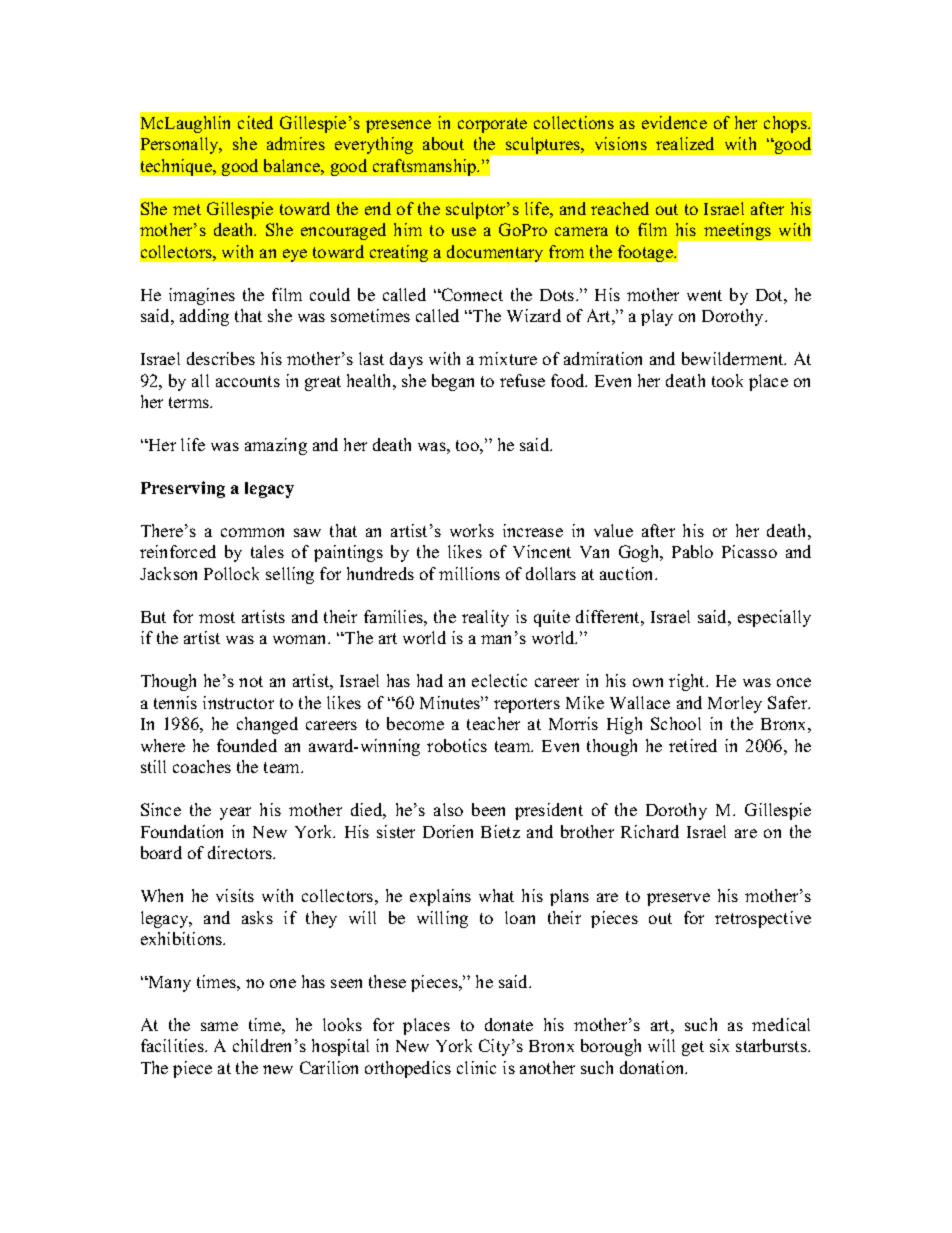 The height and width of the image is (1233, 952). Describe the element at coordinates (719, 1045) in the image. I see `six` at that location.
